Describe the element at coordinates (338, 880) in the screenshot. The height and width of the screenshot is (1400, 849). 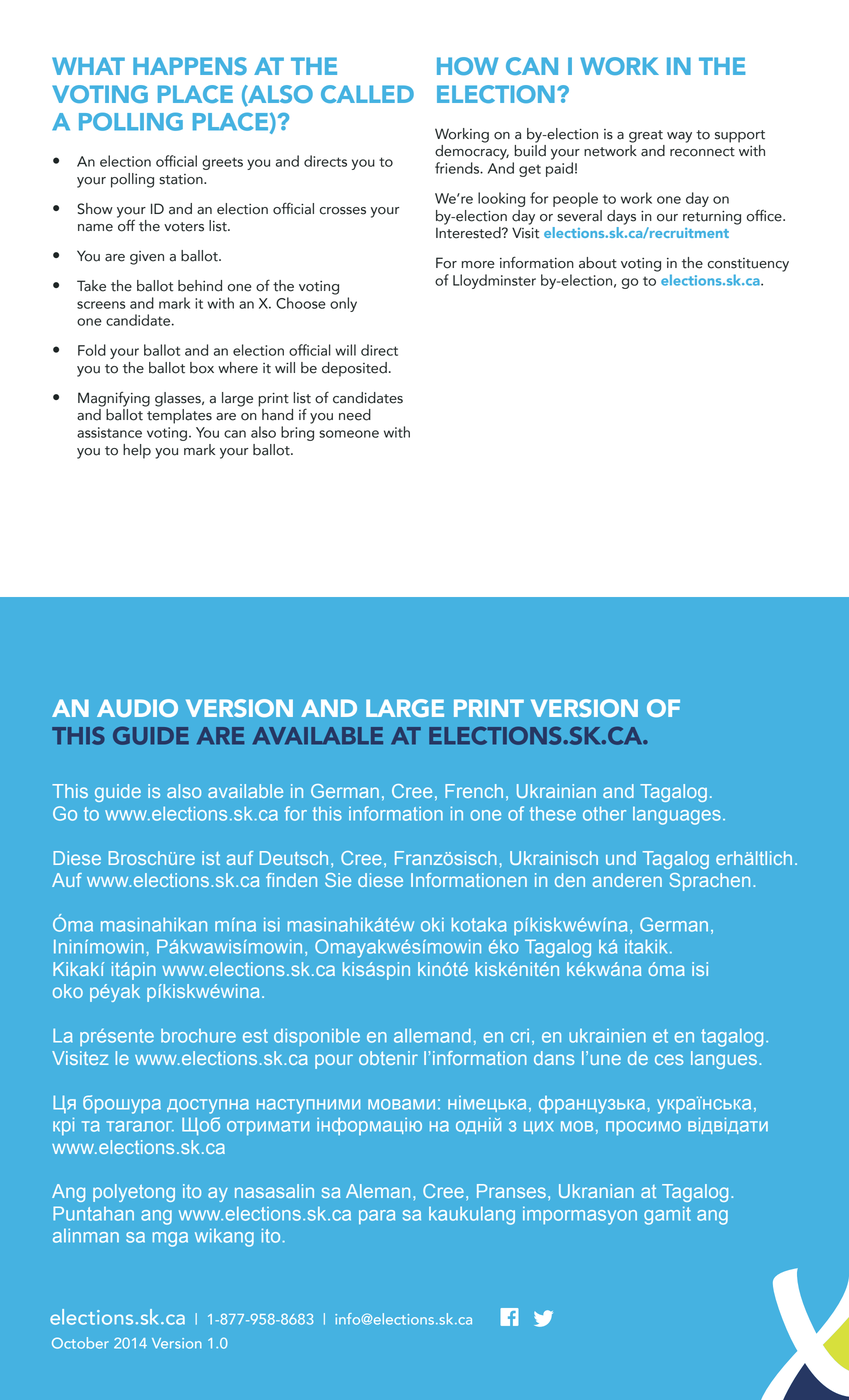
I see `Sie` at that location.
